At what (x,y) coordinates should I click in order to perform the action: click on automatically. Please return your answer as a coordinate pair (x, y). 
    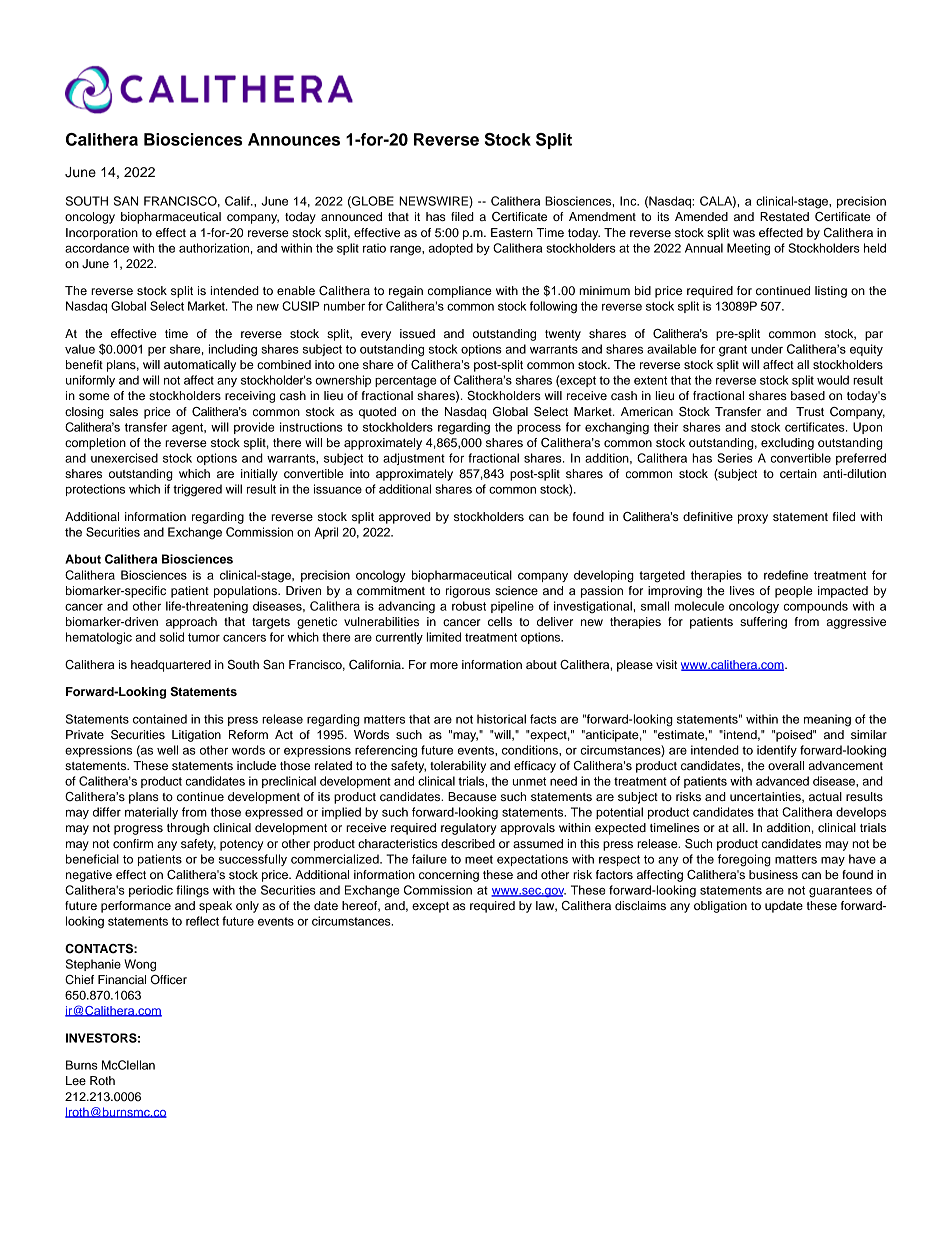
    Looking at the image, I should click on (200, 366).
